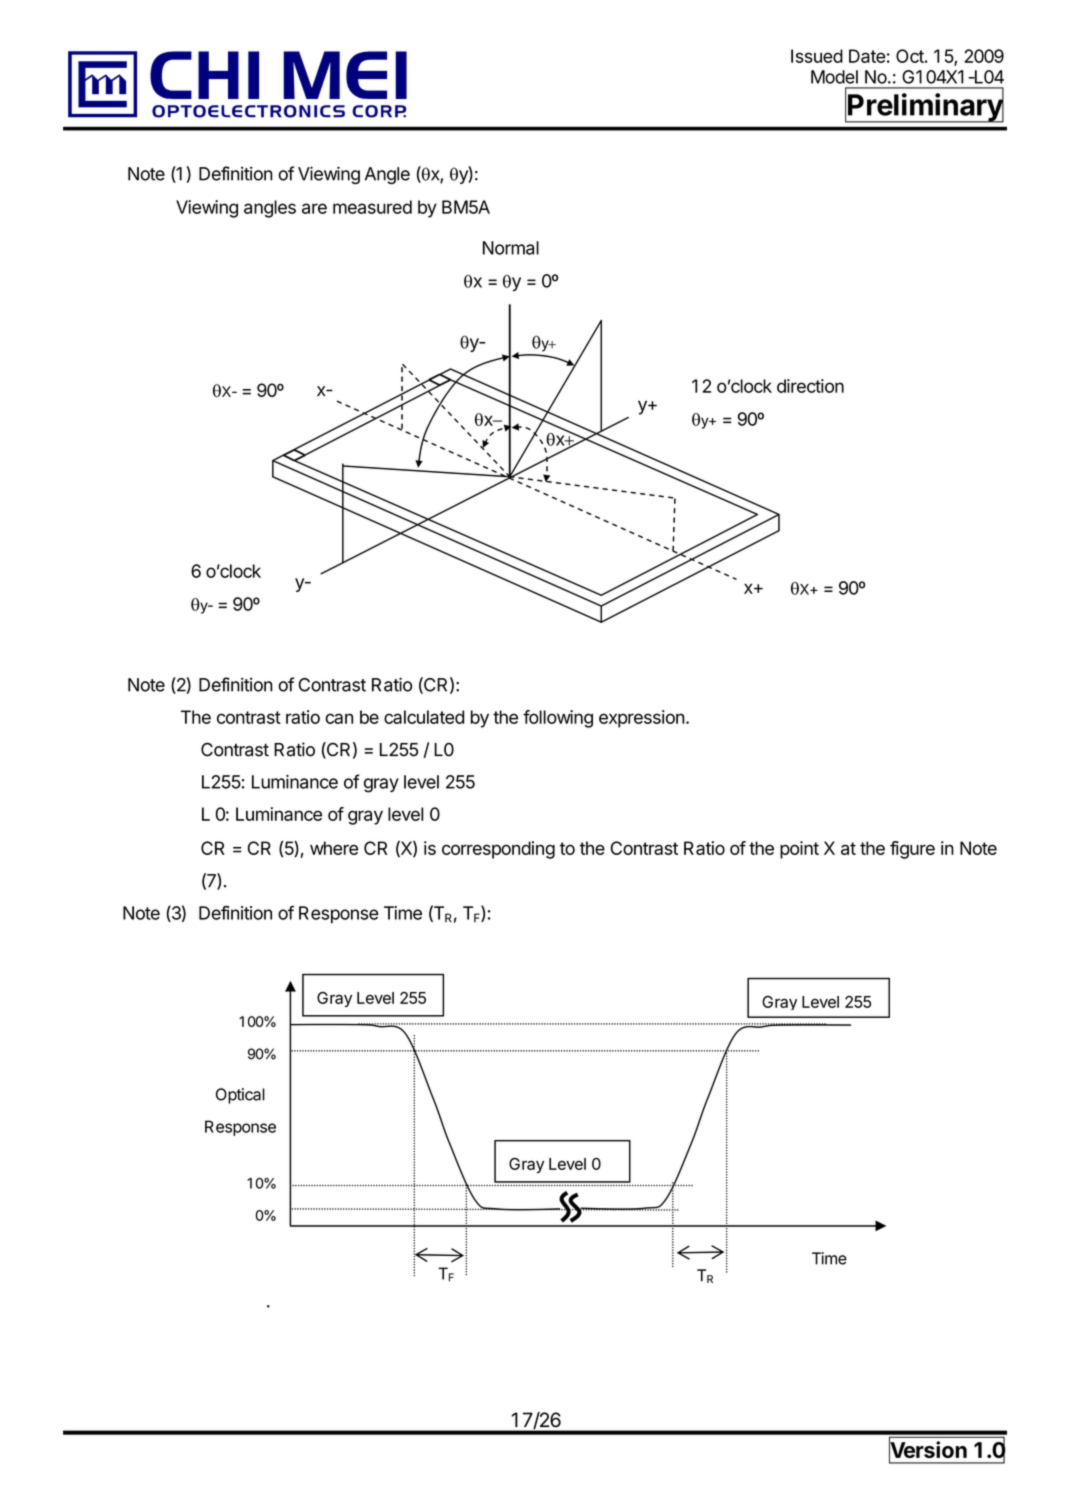 This screenshot has width=1068, height=1512. What do you see at coordinates (240, 1096) in the screenshot?
I see `Optical` at bounding box center [240, 1096].
